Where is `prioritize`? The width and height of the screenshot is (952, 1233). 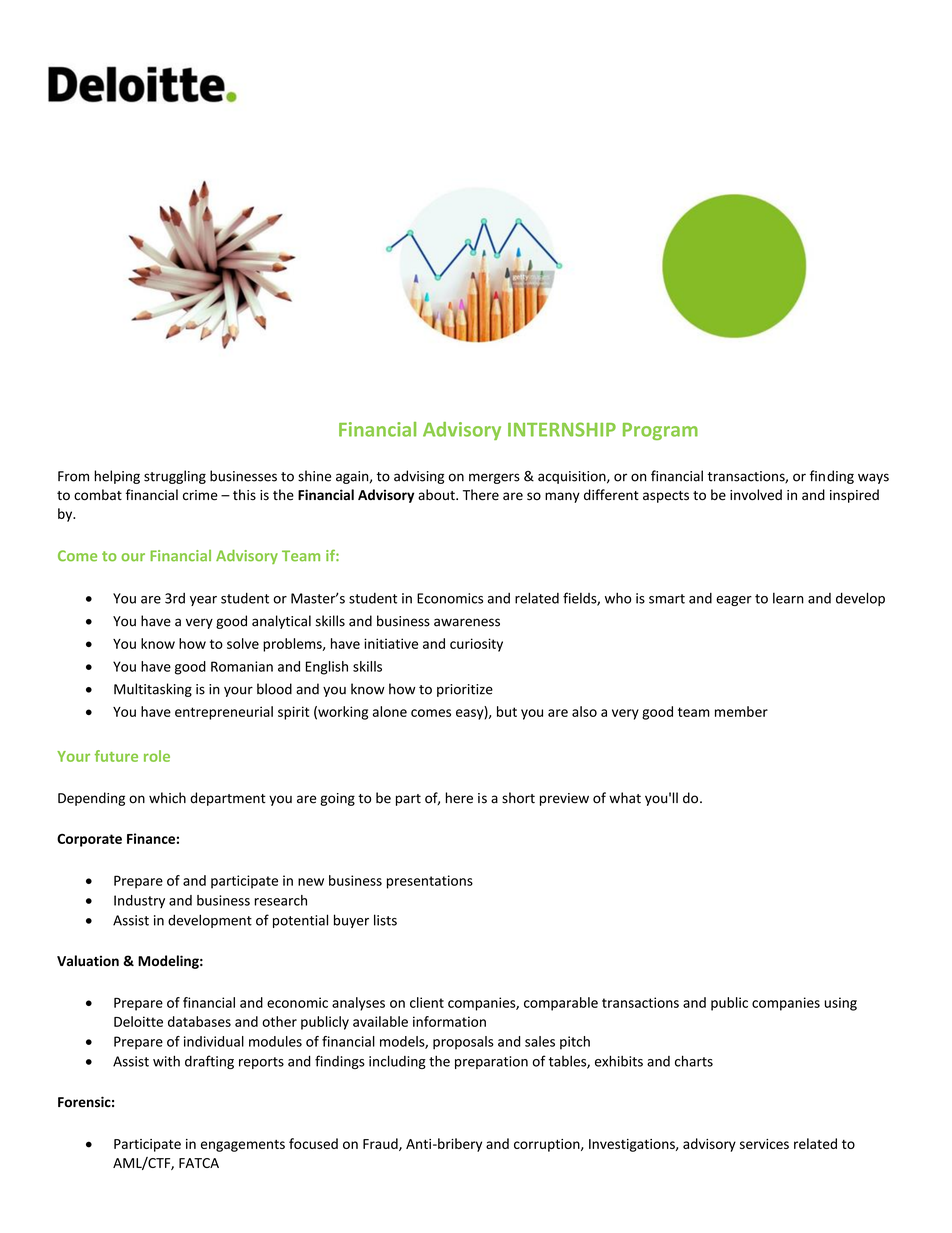 prioritize is located at coordinates (465, 690).
